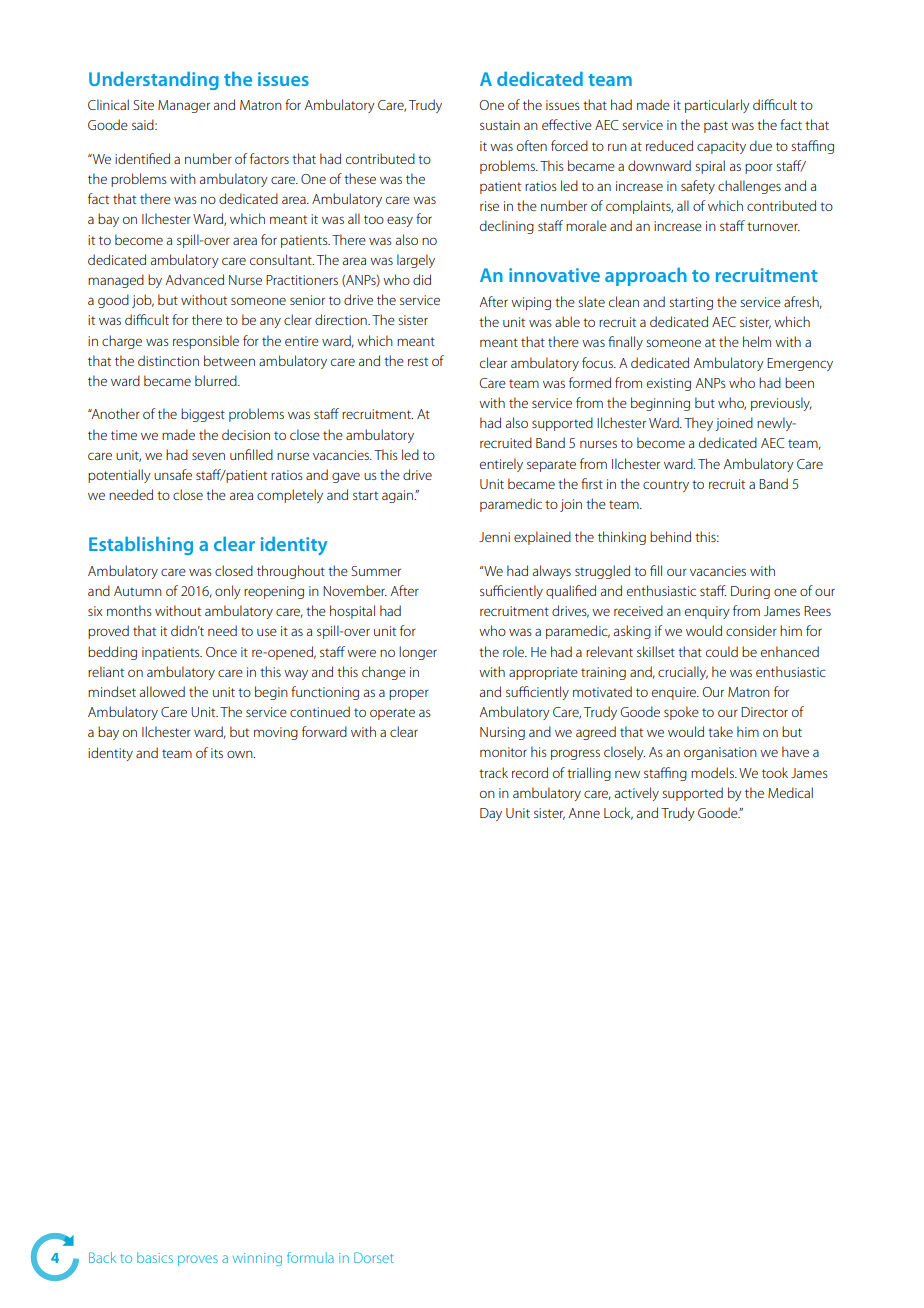 The width and height of the page is (924, 1308). What do you see at coordinates (203, 415) in the page?
I see `biggest` at bounding box center [203, 415].
